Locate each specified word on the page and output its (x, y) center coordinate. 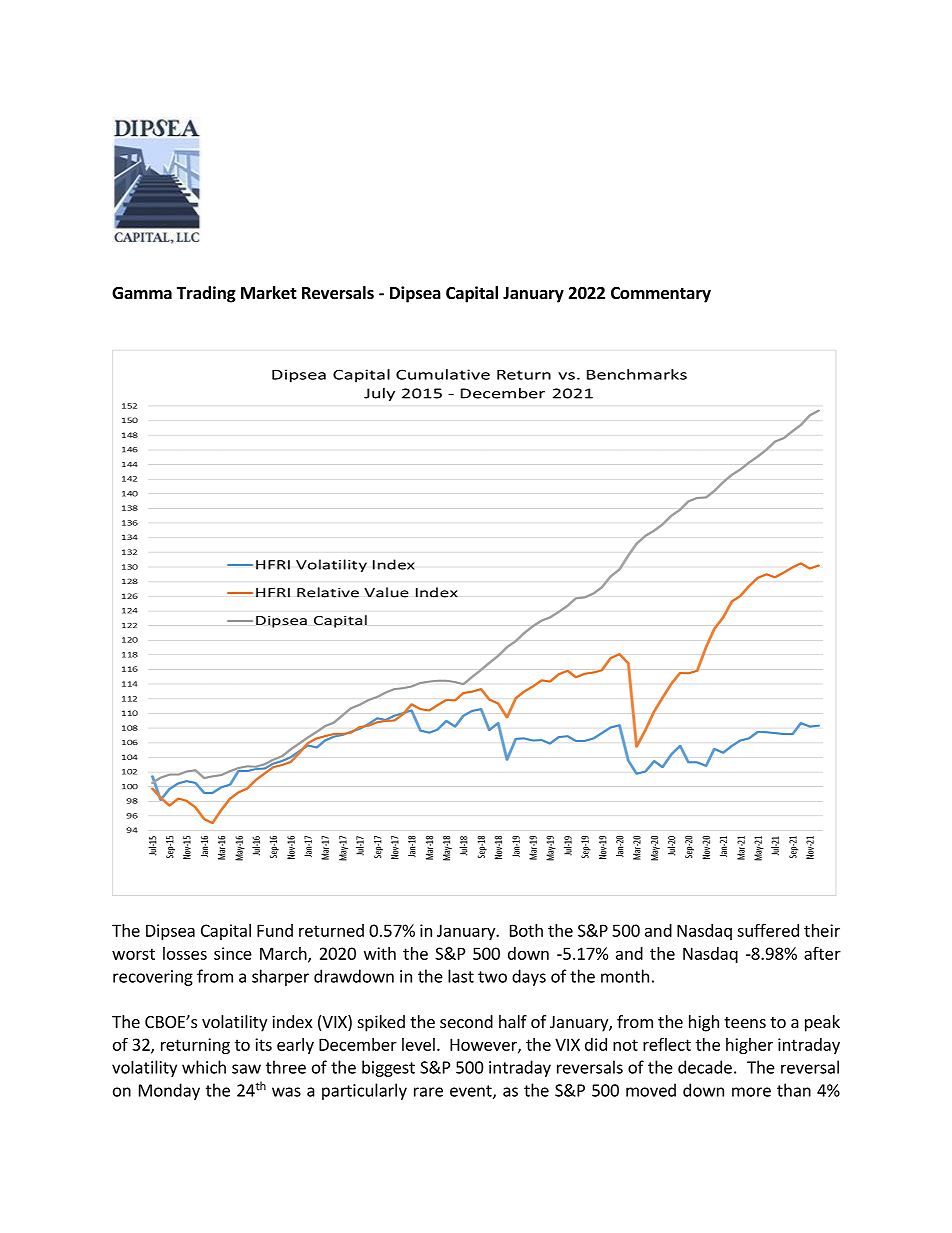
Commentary (661, 295)
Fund (275, 930)
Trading (206, 294)
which (204, 1067)
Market (269, 293)
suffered (768, 930)
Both (526, 930)
